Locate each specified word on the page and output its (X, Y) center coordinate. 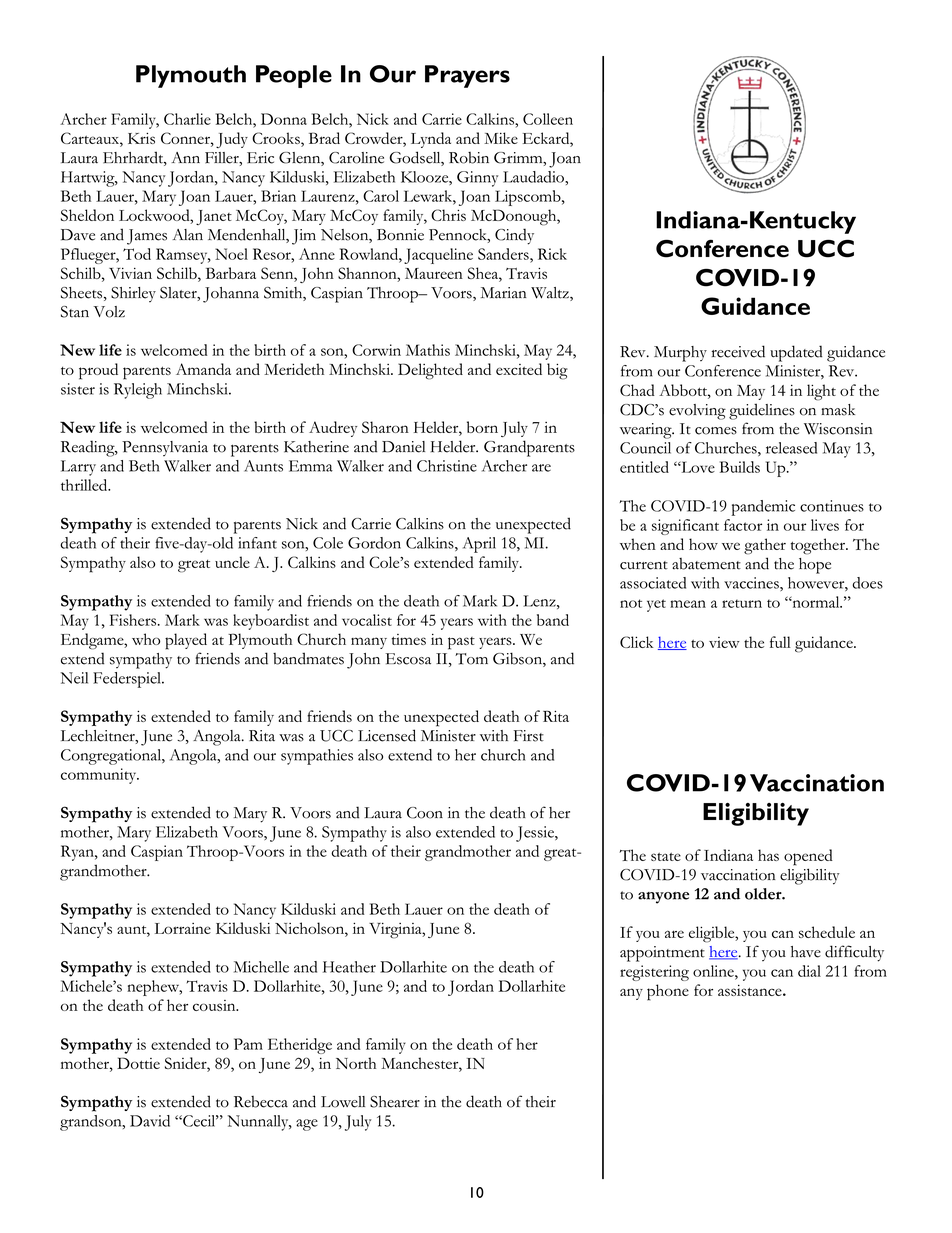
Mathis (428, 350)
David (150, 1121)
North (356, 1063)
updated (796, 353)
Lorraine (183, 928)
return (742, 603)
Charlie (187, 119)
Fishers (134, 620)
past (461, 643)
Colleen (548, 119)
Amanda (203, 369)
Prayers (467, 76)
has (768, 855)
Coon (425, 813)
